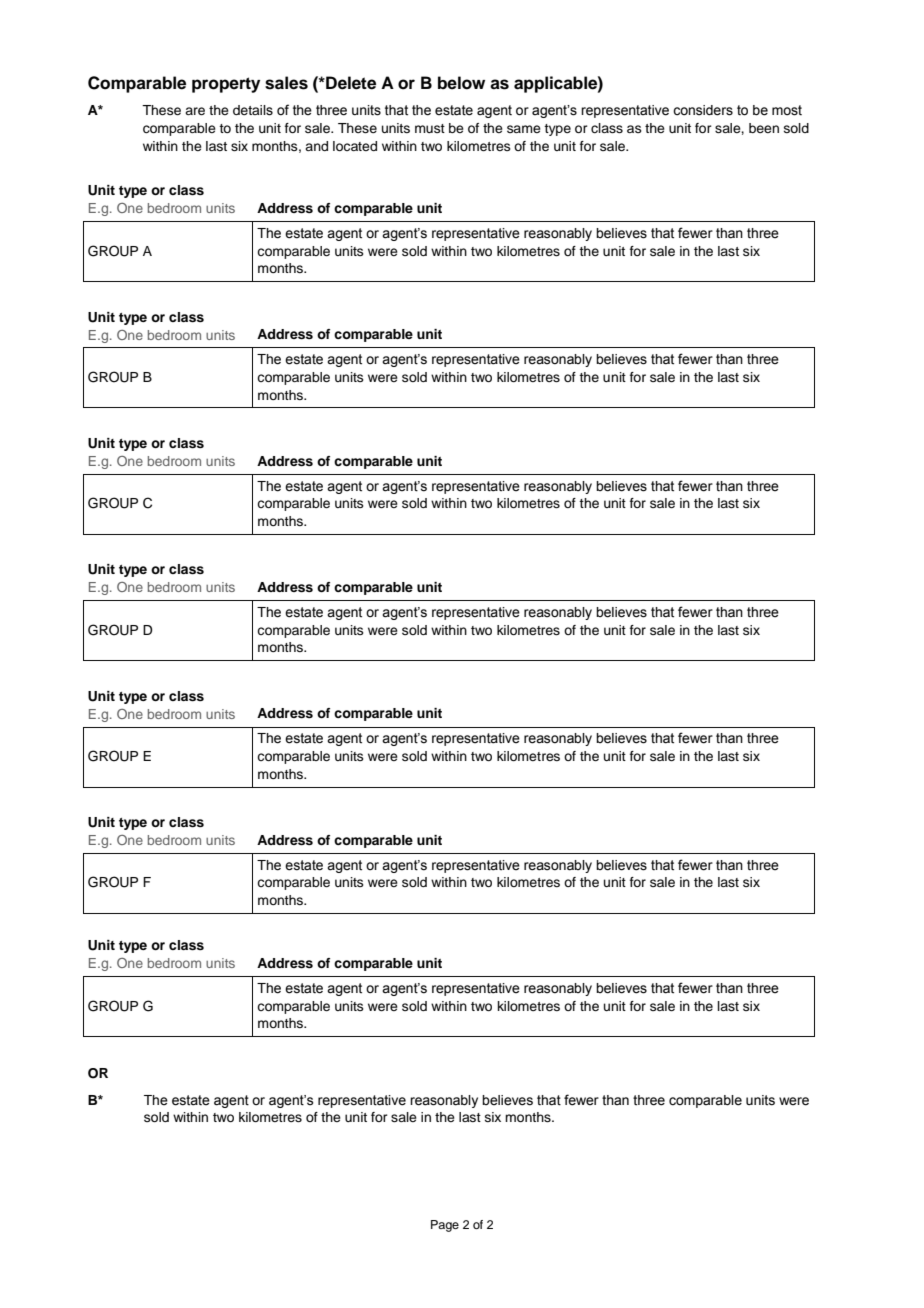  I want to click on must, so click(430, 128).
